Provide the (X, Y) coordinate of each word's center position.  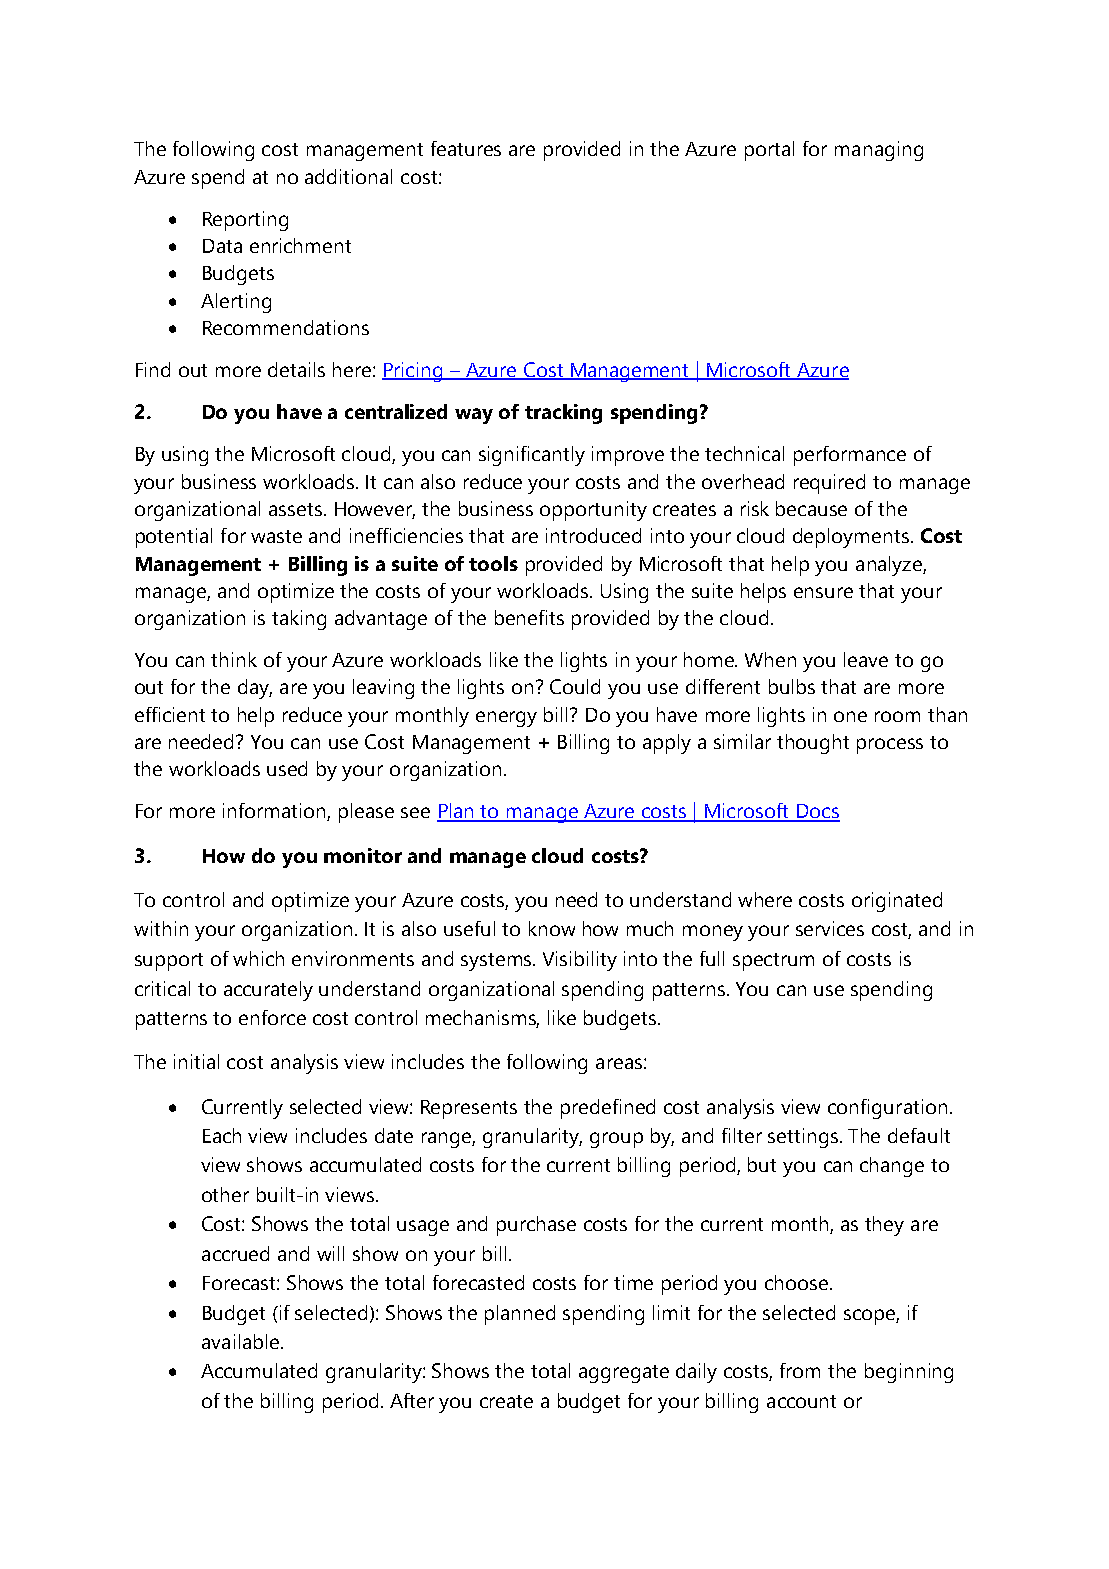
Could (575, 686)
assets (297, 509)
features (466, 148)
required (829, 484)
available (242, 1341)
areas (619, 1063)
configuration (887, 1109)
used (287, 768)
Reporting (245, 221)
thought (813, 744)
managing (879, 151)
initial (196, 1061)
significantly (532, 456)
